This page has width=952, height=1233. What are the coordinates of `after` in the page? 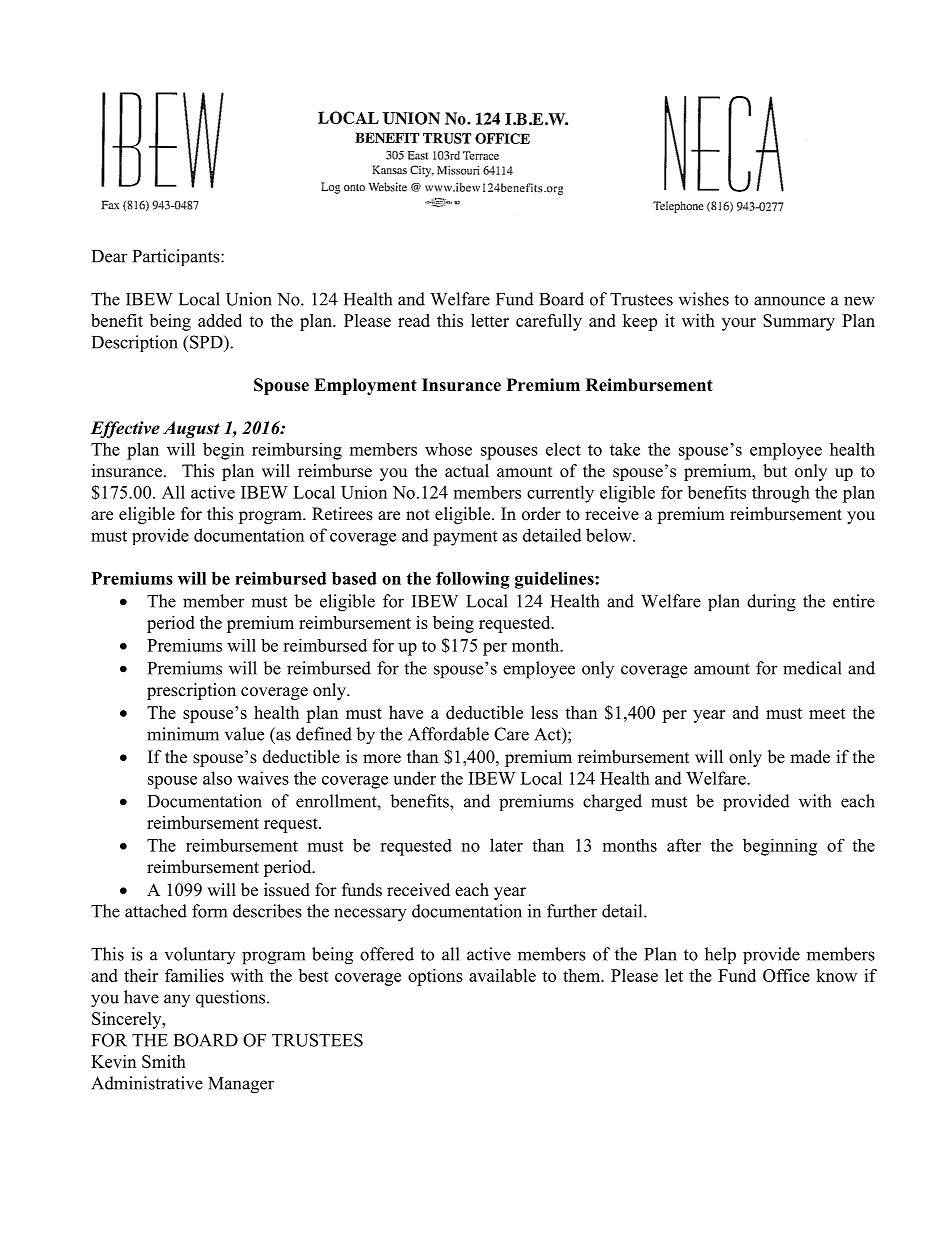 It's located at (684, 845).
